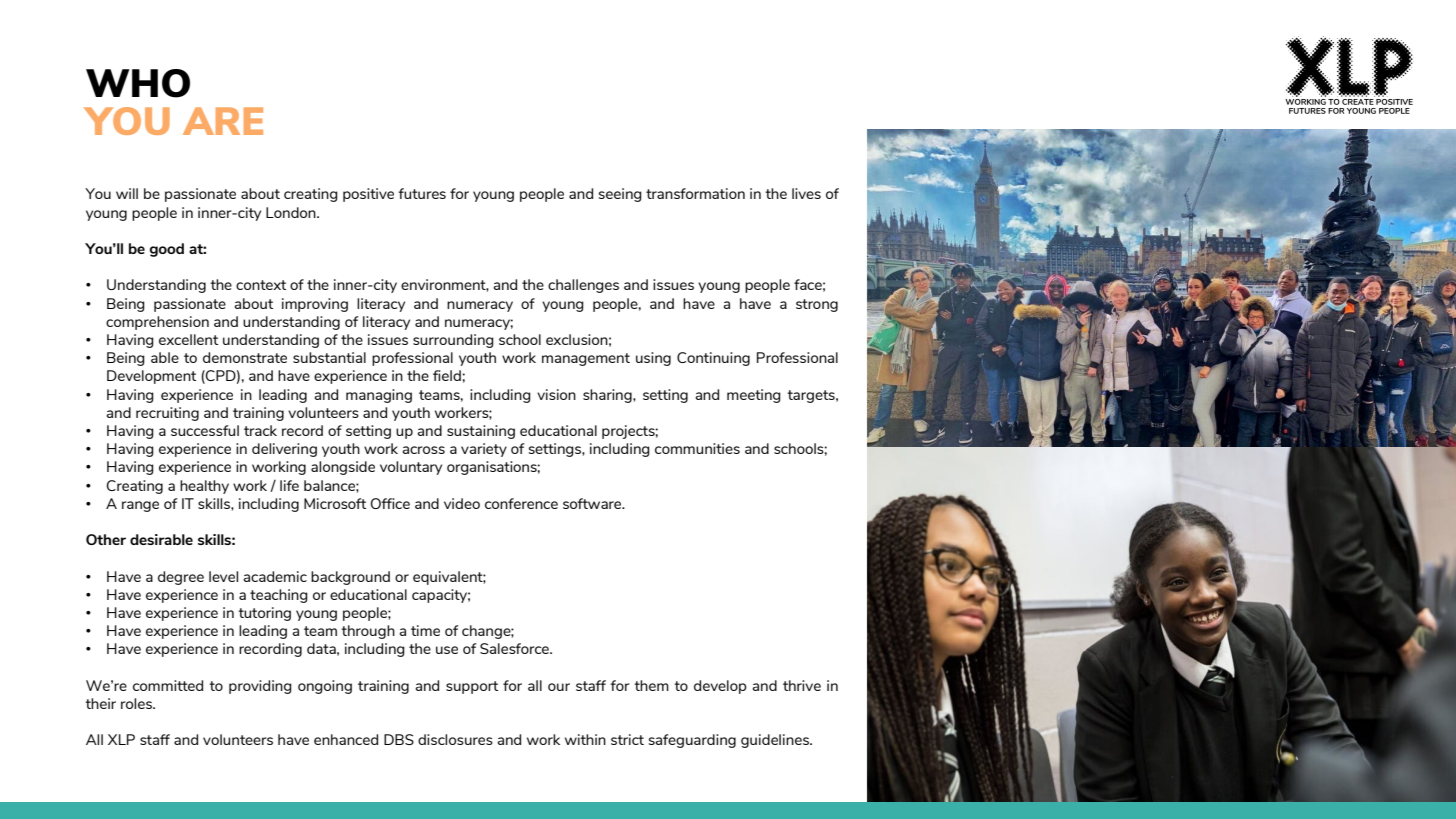 The height and width of the screenshot is (819, 1456). I want to click on roles, so click(137, 703).
